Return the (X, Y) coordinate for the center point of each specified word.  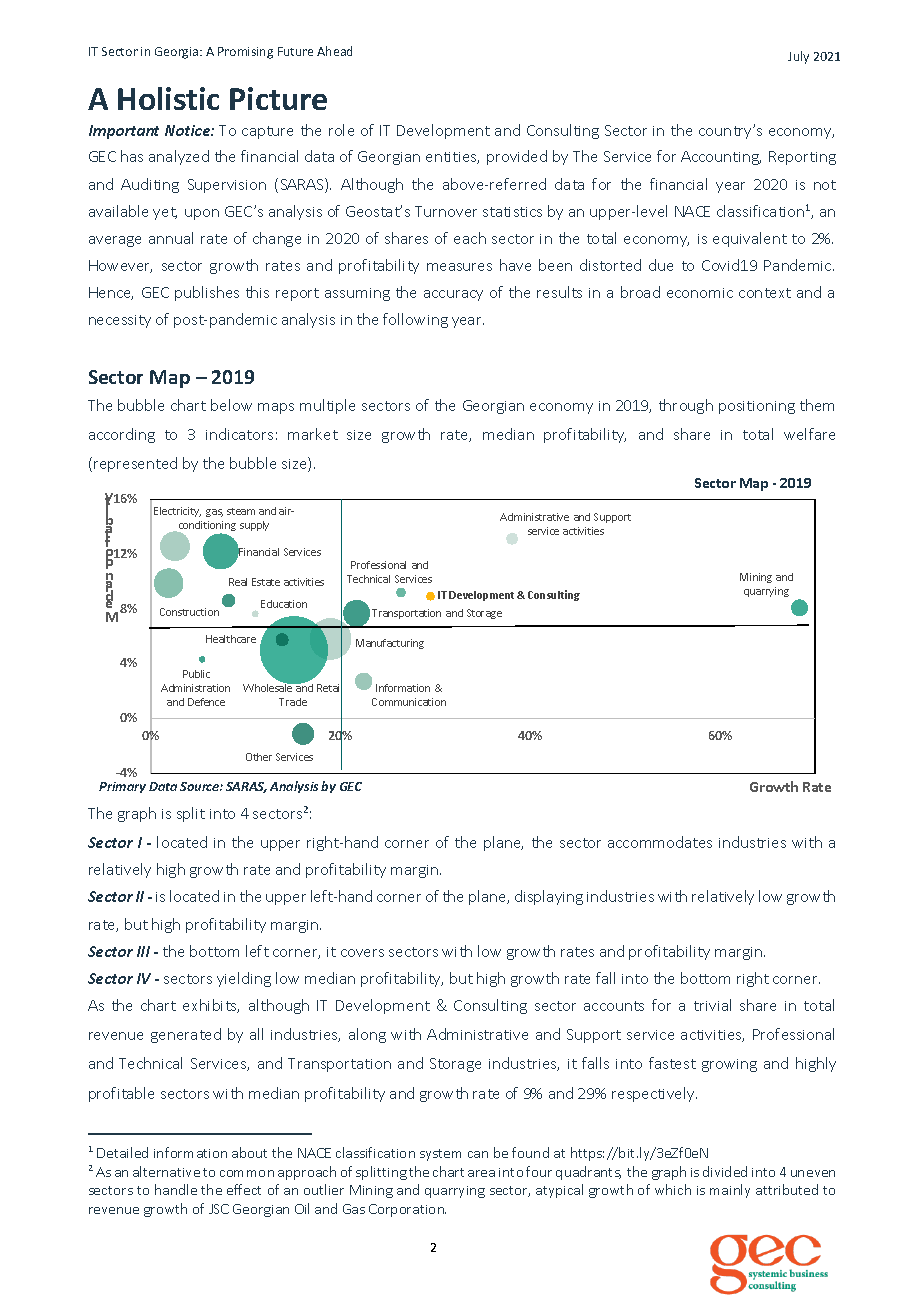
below (231, 405)
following (415, 320)
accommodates (660, 842)
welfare (809, 434)
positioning (757, 407)
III (143, 951)
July (798, 57)
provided (517, 157)
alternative (166, 1171)
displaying (549, 897)
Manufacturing (390, 644)
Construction (189, 612)
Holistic (168, 98)
